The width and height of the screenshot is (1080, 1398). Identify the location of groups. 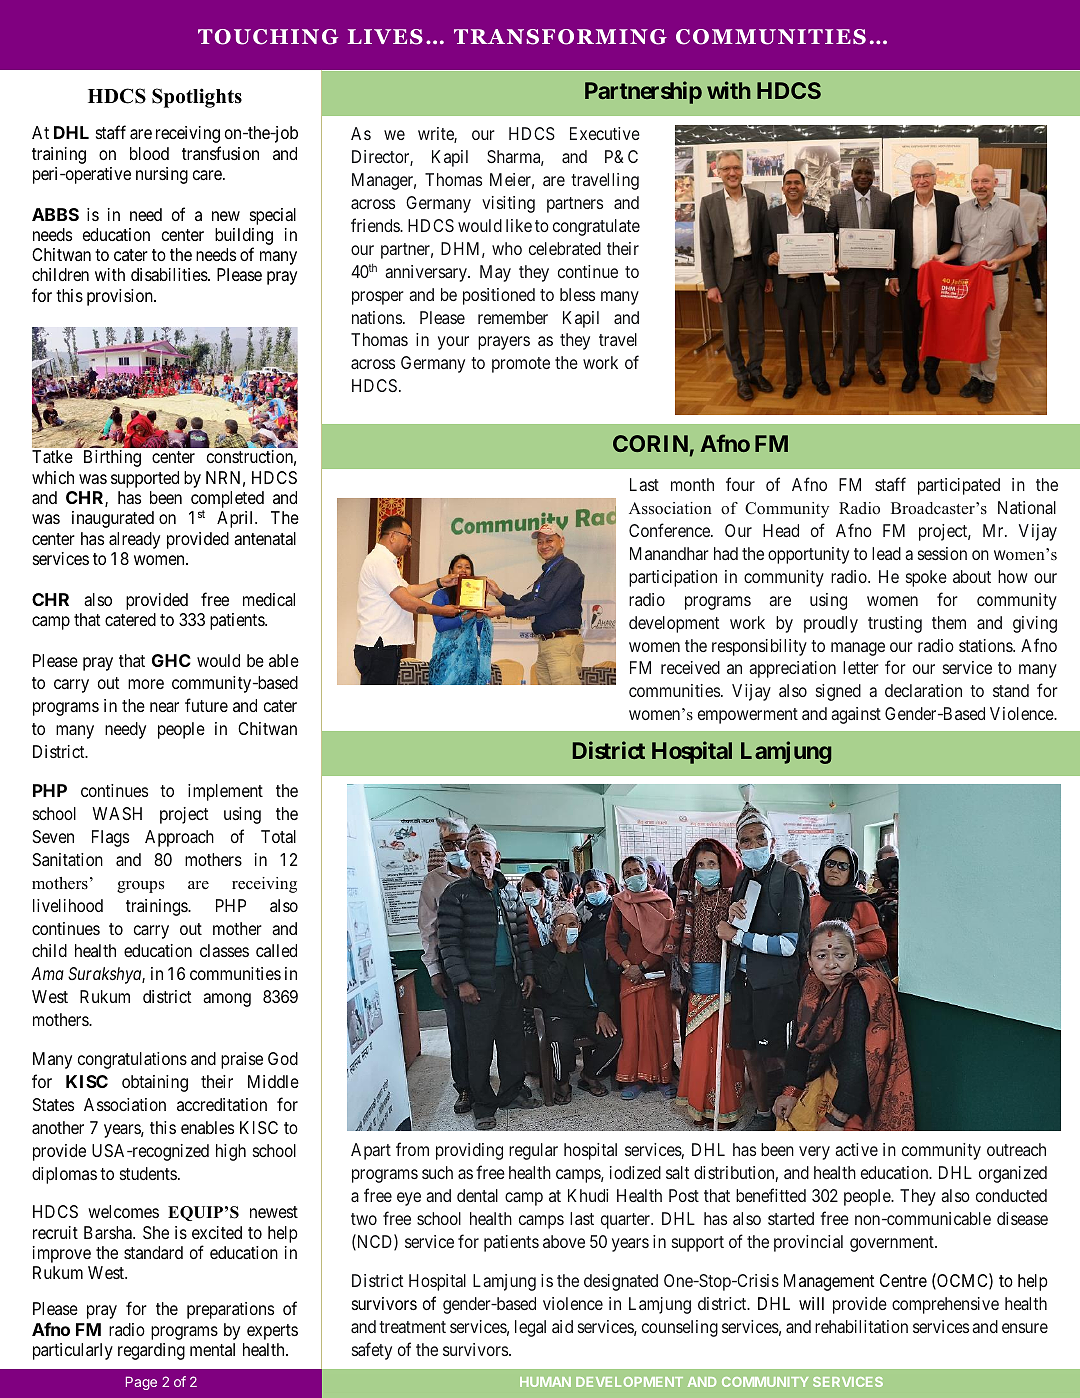
(140, 887).
